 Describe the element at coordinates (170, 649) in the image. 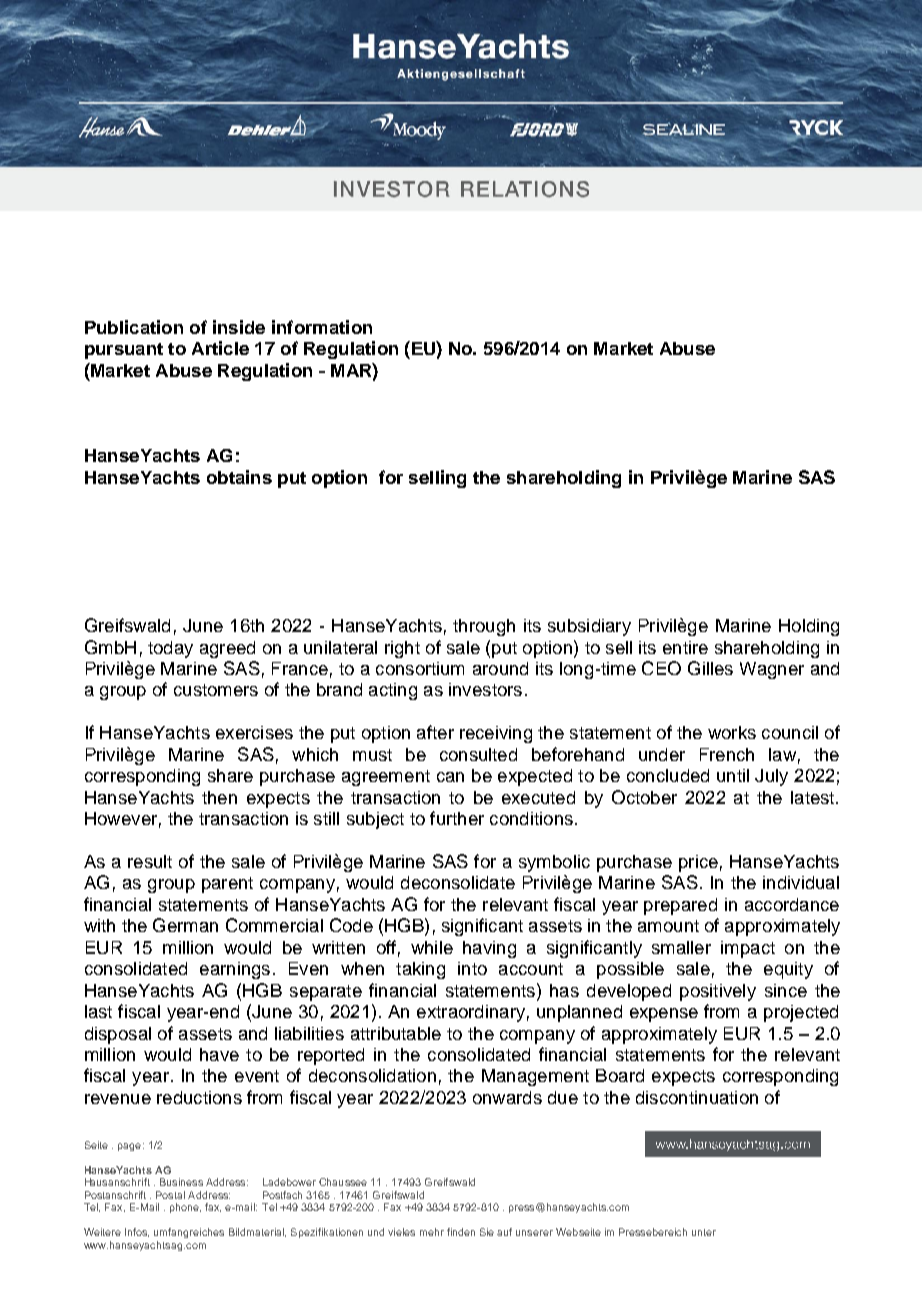

I see `today` at that location.
